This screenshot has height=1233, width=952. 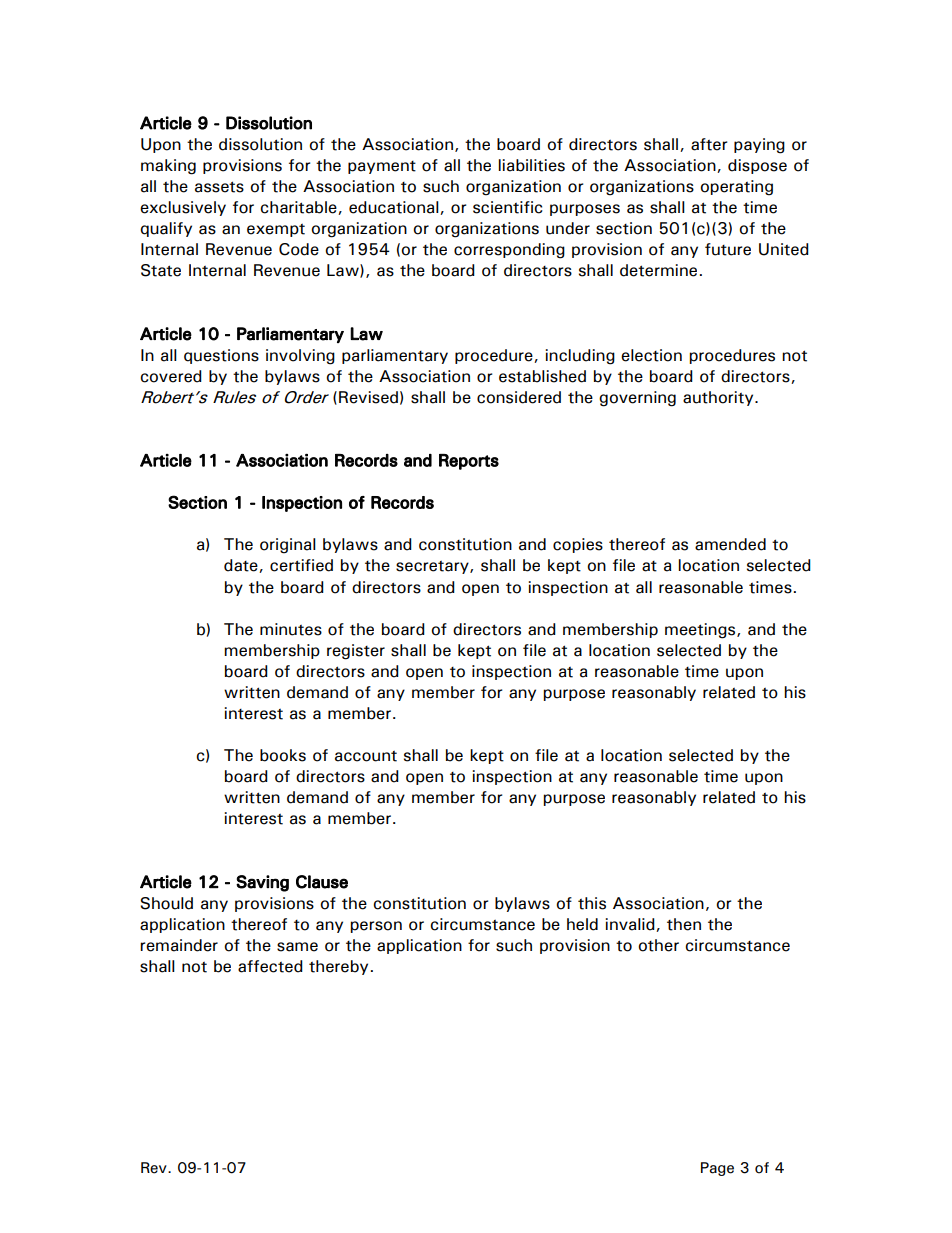 What do you see at coordinates (736, 188) in the screenshot?
I see `operating` at bounding box center [736, 188].
